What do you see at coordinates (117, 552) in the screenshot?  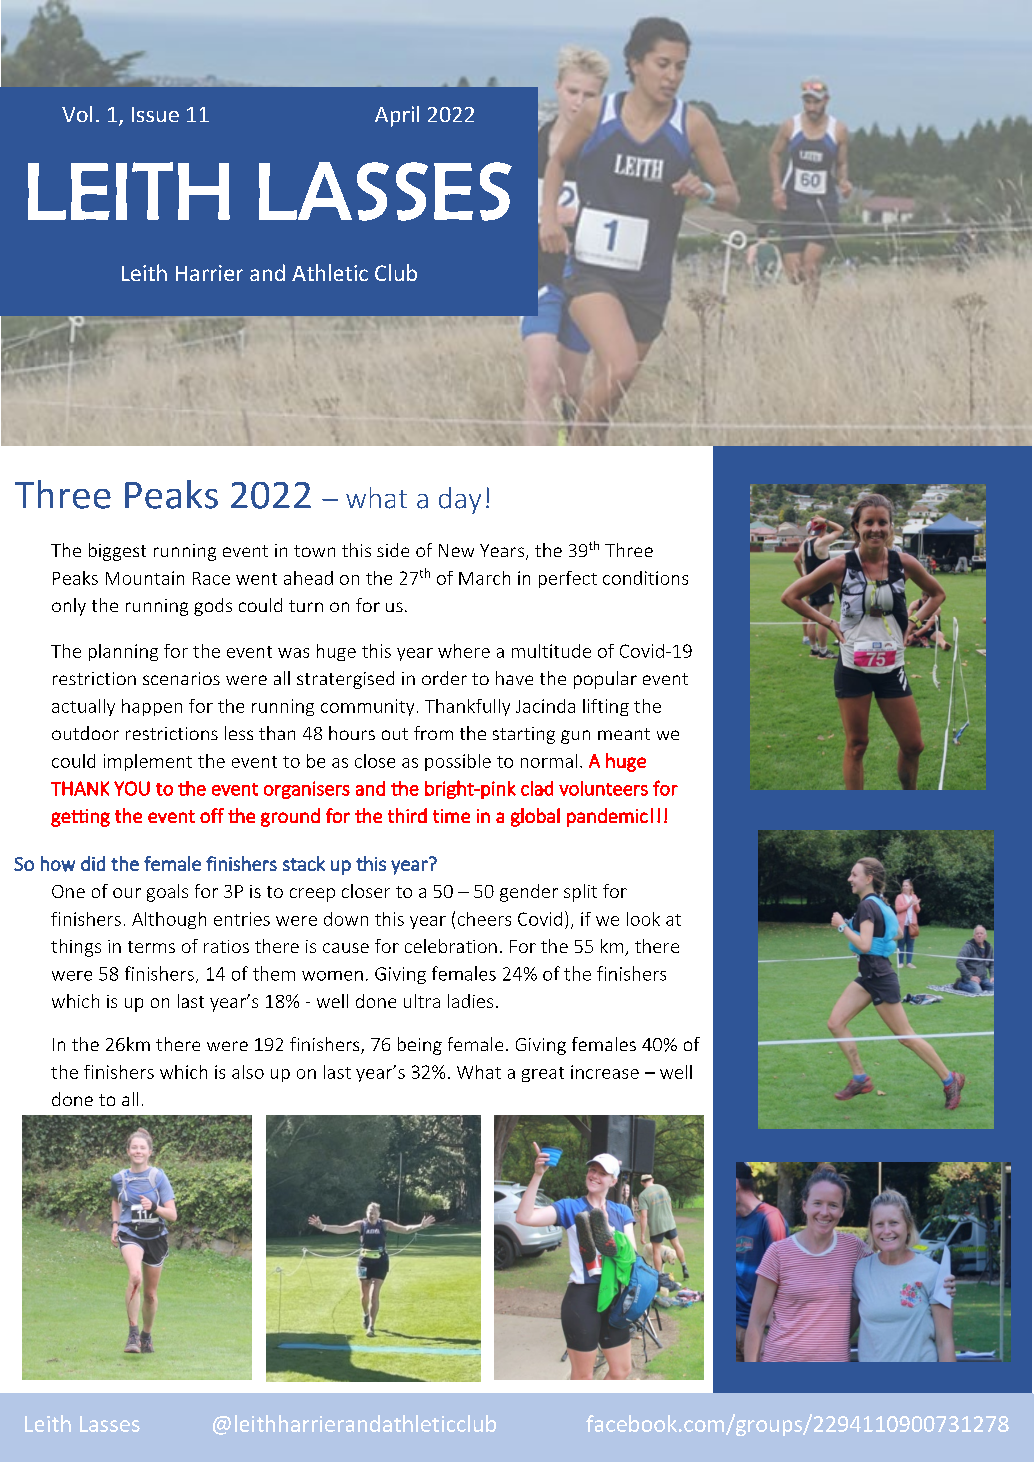 I see `biggest` at bounding box center [117, 552].
